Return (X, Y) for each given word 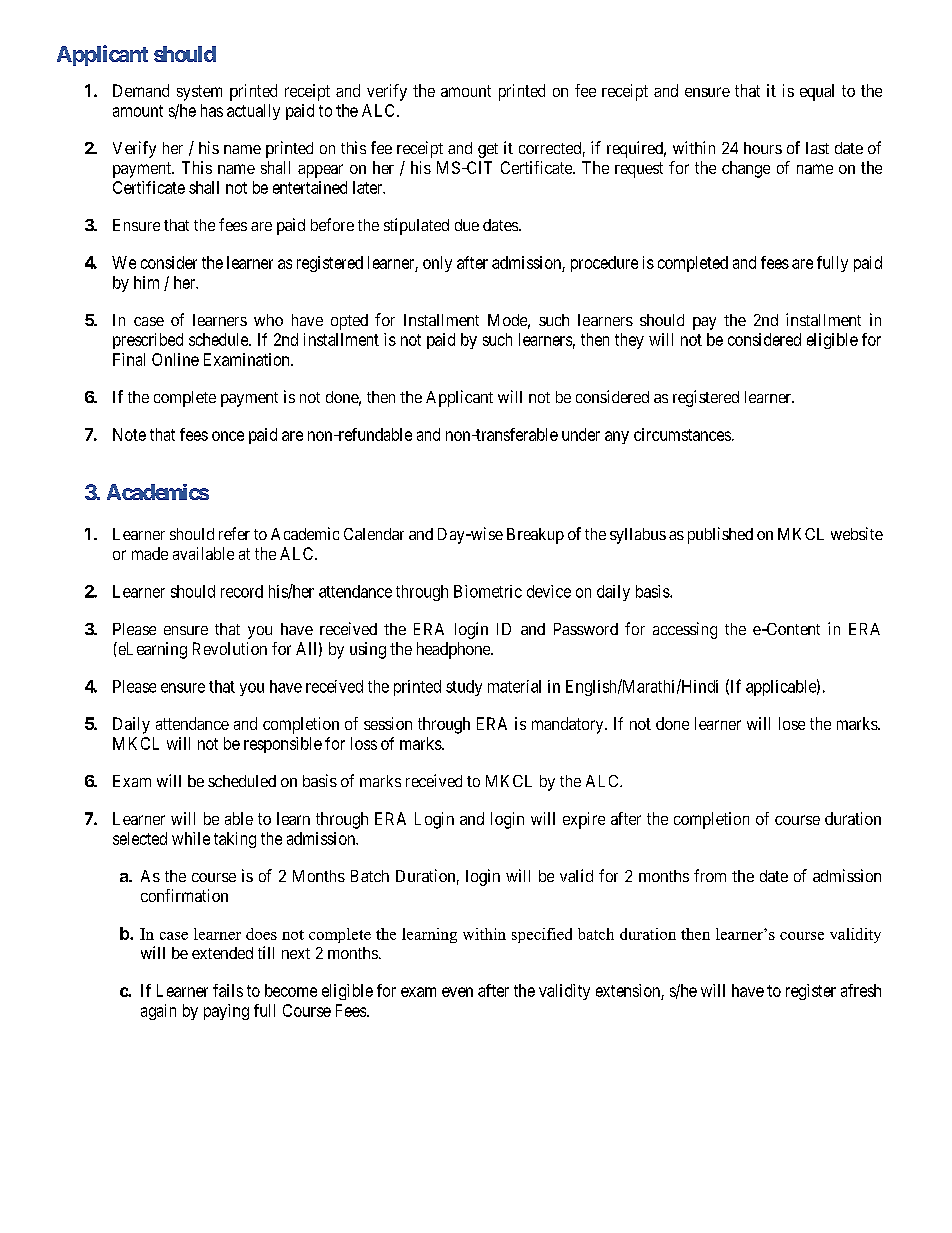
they (629, 341)
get (488, 150)
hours (763, 148)
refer (234, 533)
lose (792, 723)
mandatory (569, 725)
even (457, 992)
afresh (861, 990)
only (437, 264)
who (268, 320)
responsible (283, 745)
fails (228, 990)
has (212, 110)
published (720, 535)
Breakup (535, 536)
